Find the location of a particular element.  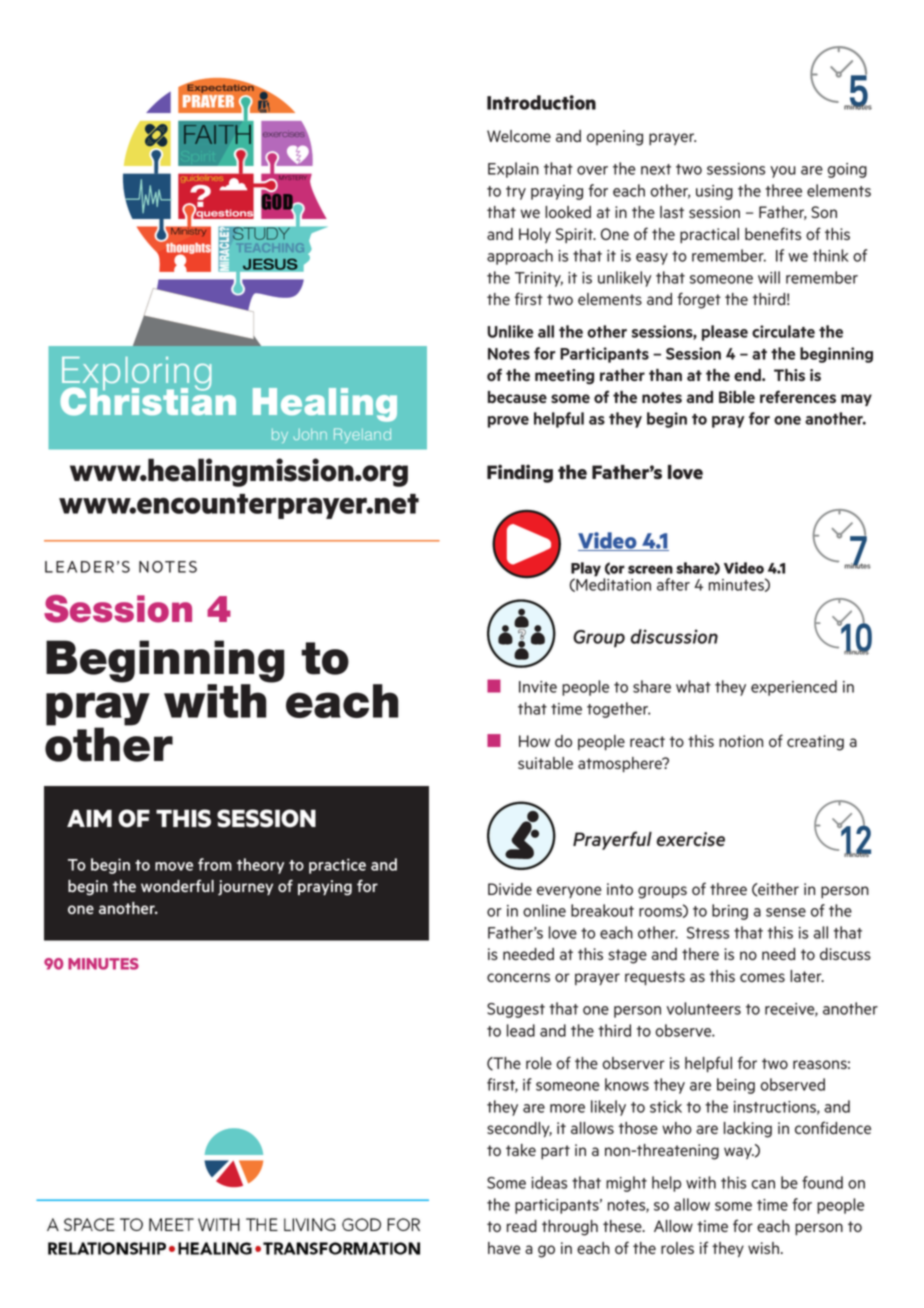

Christian is located at coordinates (148, 400).
